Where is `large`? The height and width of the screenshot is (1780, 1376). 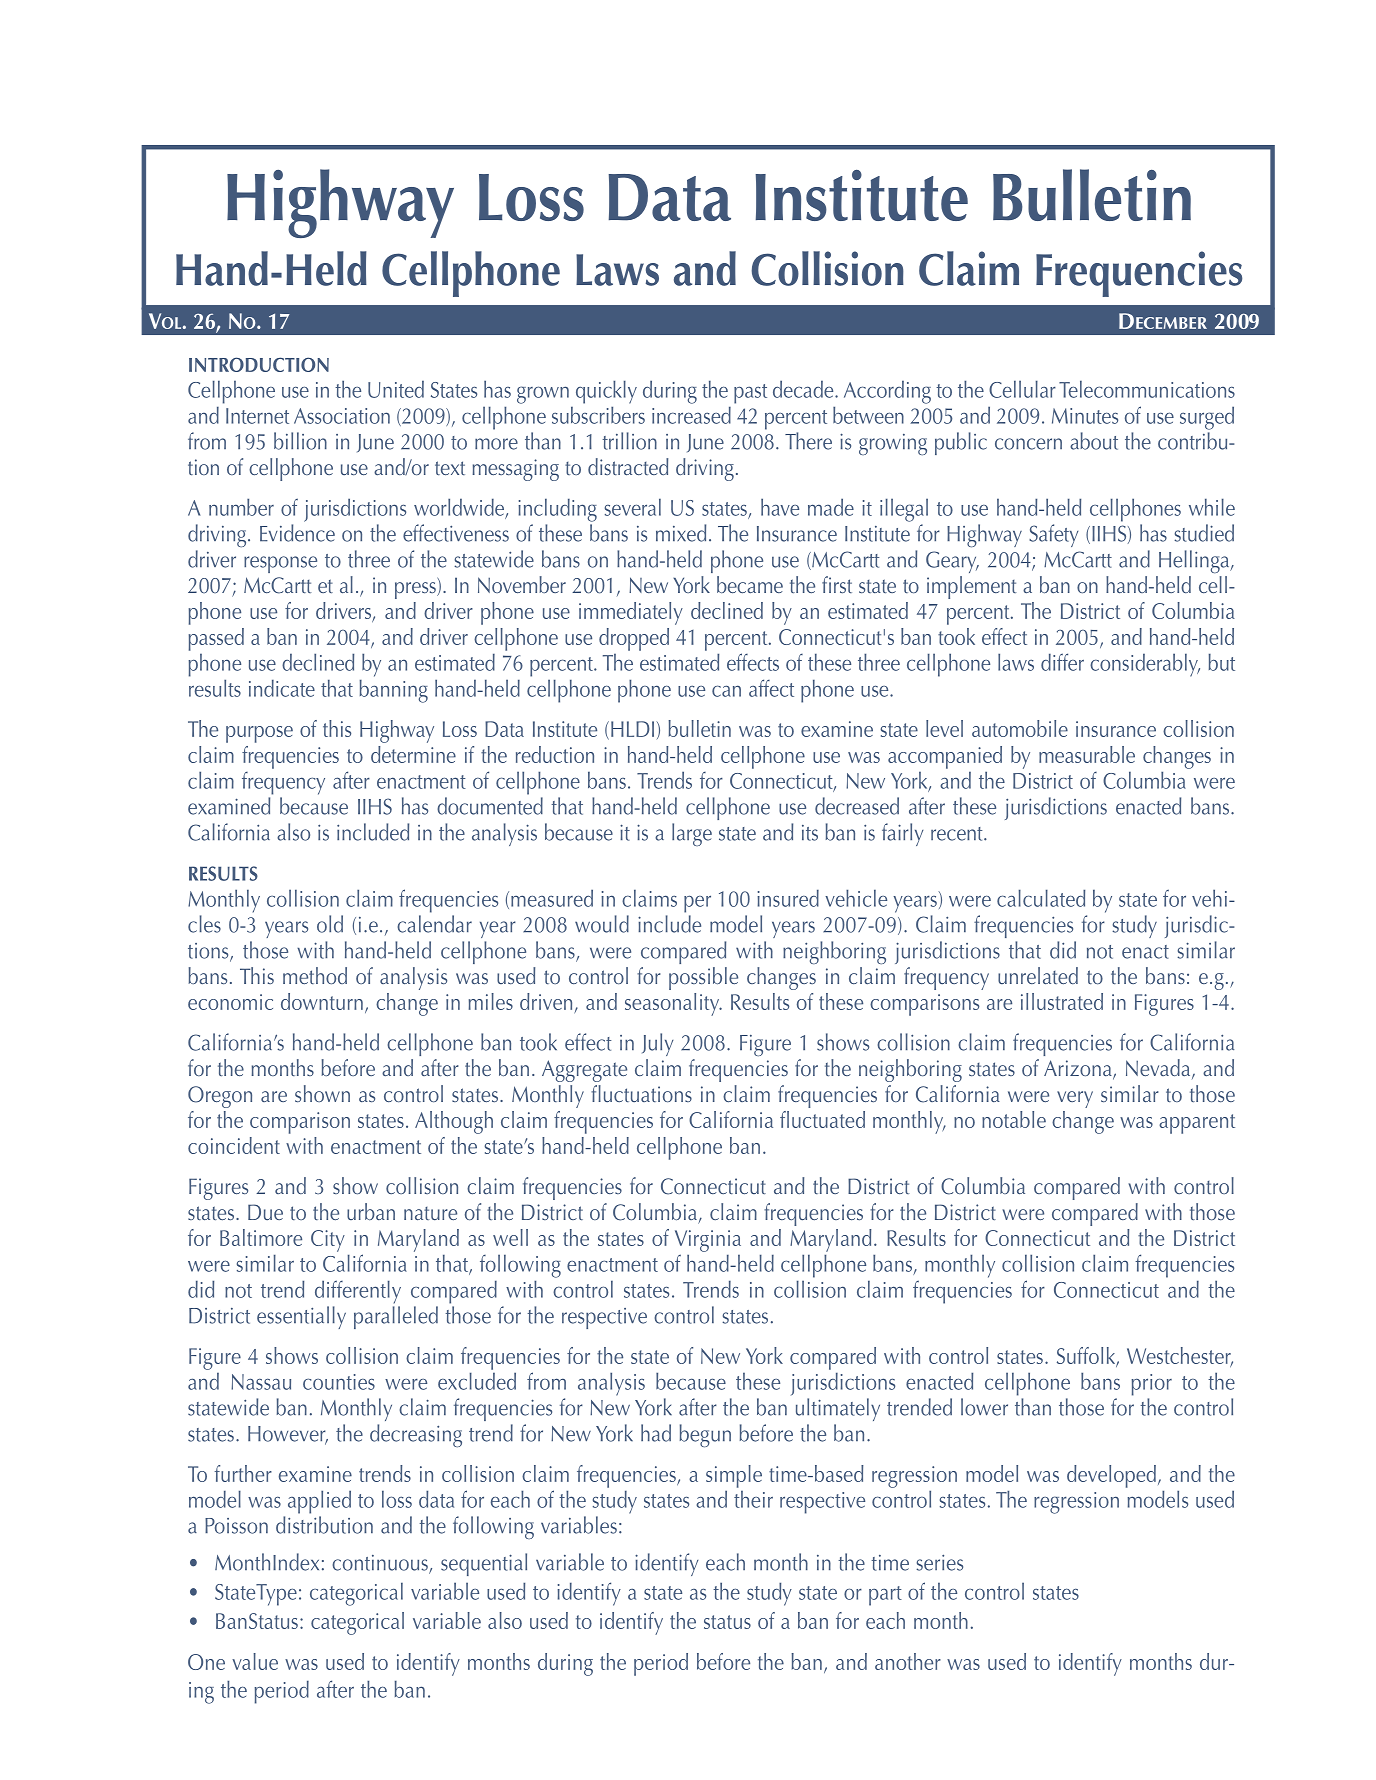 large is located at coordinates (692, 834).
